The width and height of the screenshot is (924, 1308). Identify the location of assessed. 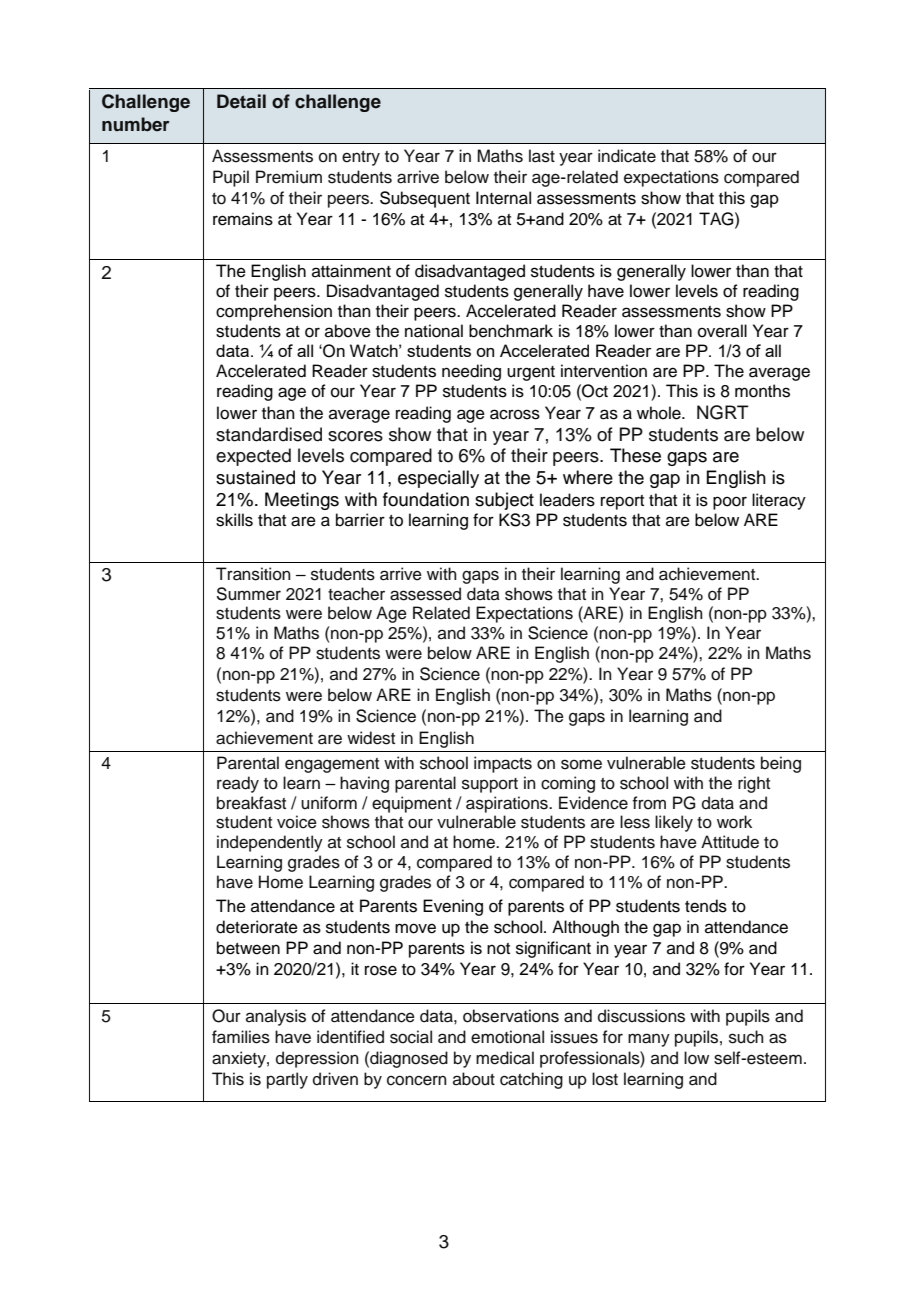
(425, 594).
